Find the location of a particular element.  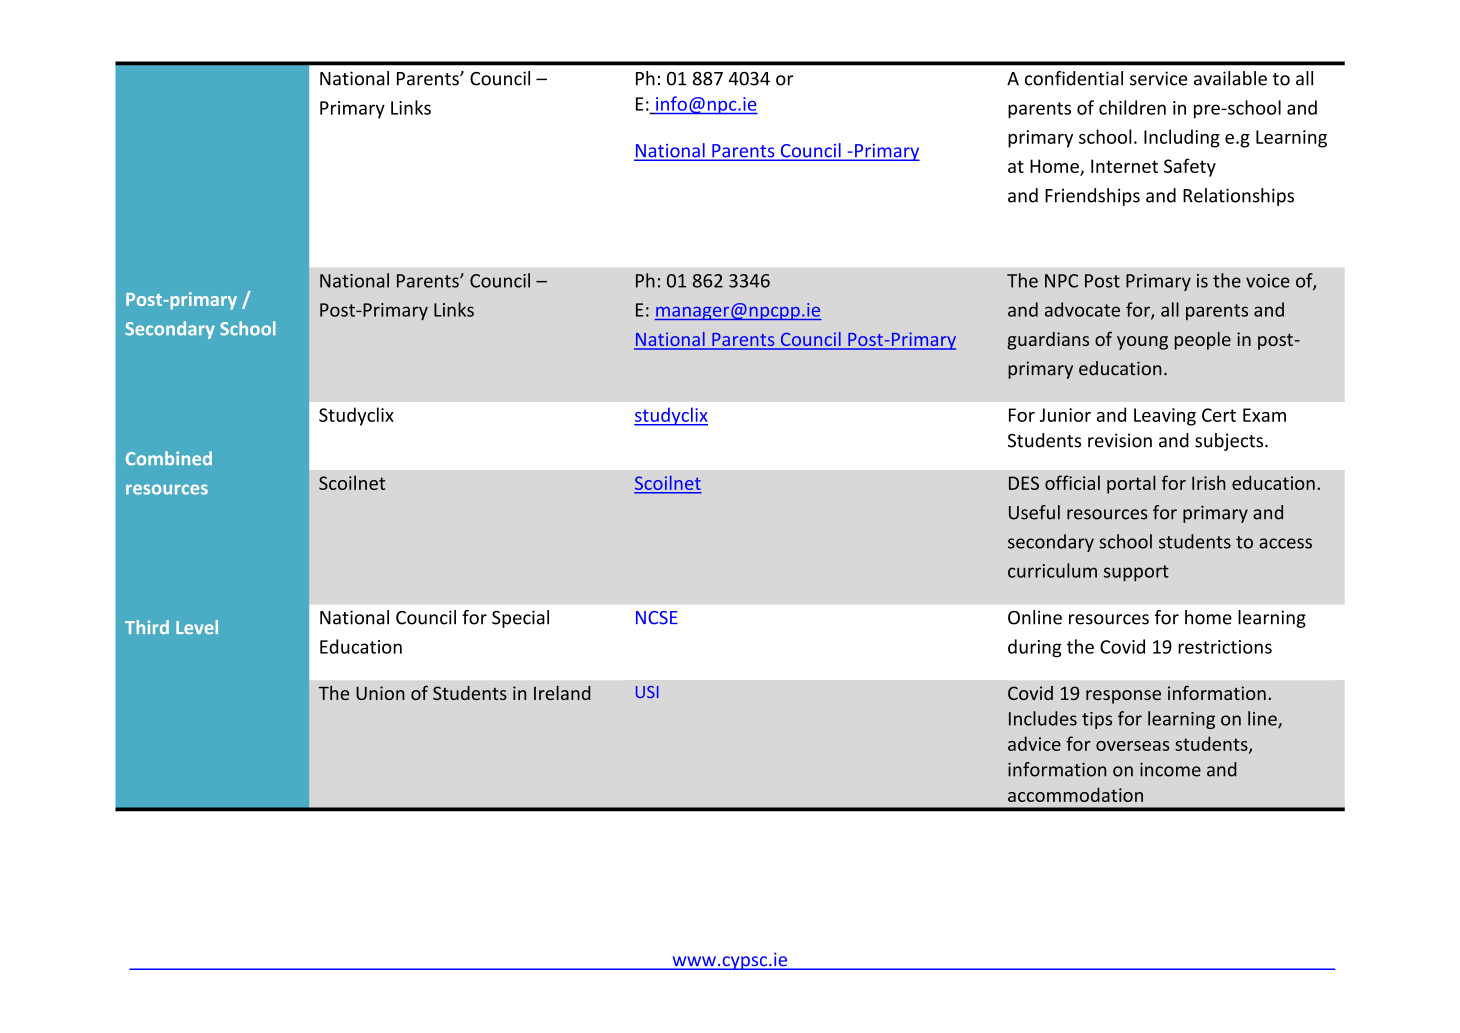

Combined is located at coordinates (169, 458).
